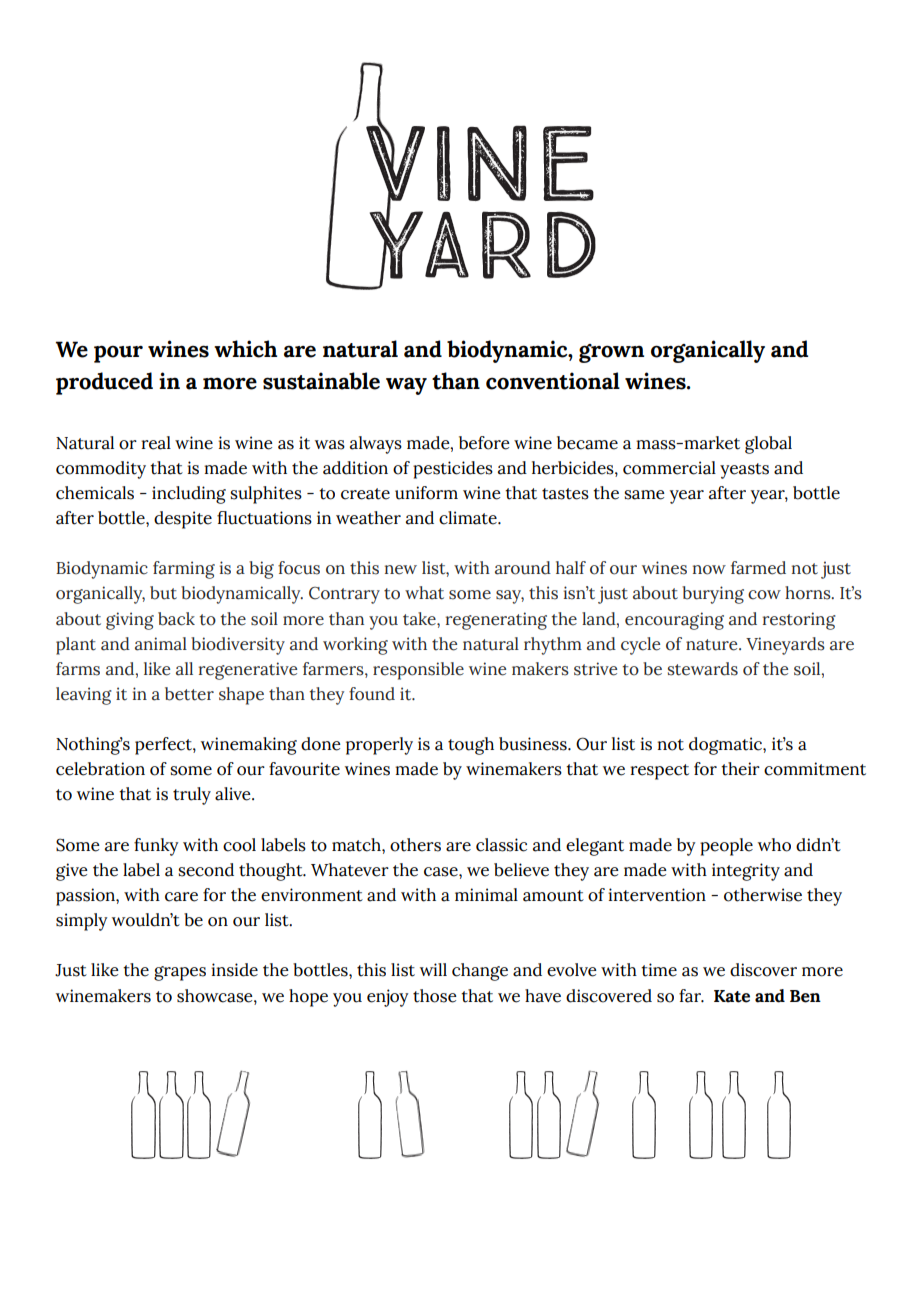  I want to click on better, so click(189, 694).
